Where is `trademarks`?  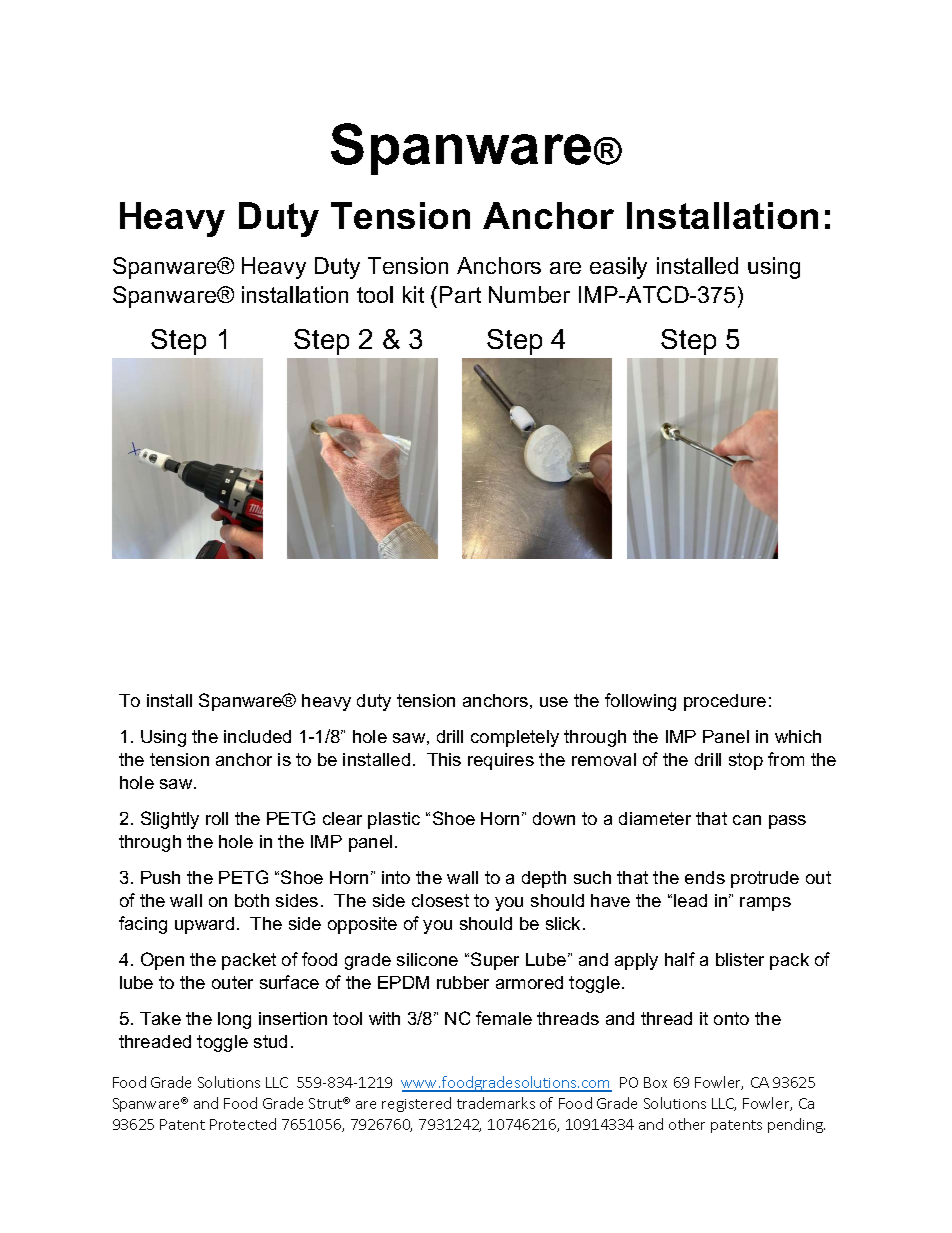
trademarks is located at coordinates (496, 1103).
